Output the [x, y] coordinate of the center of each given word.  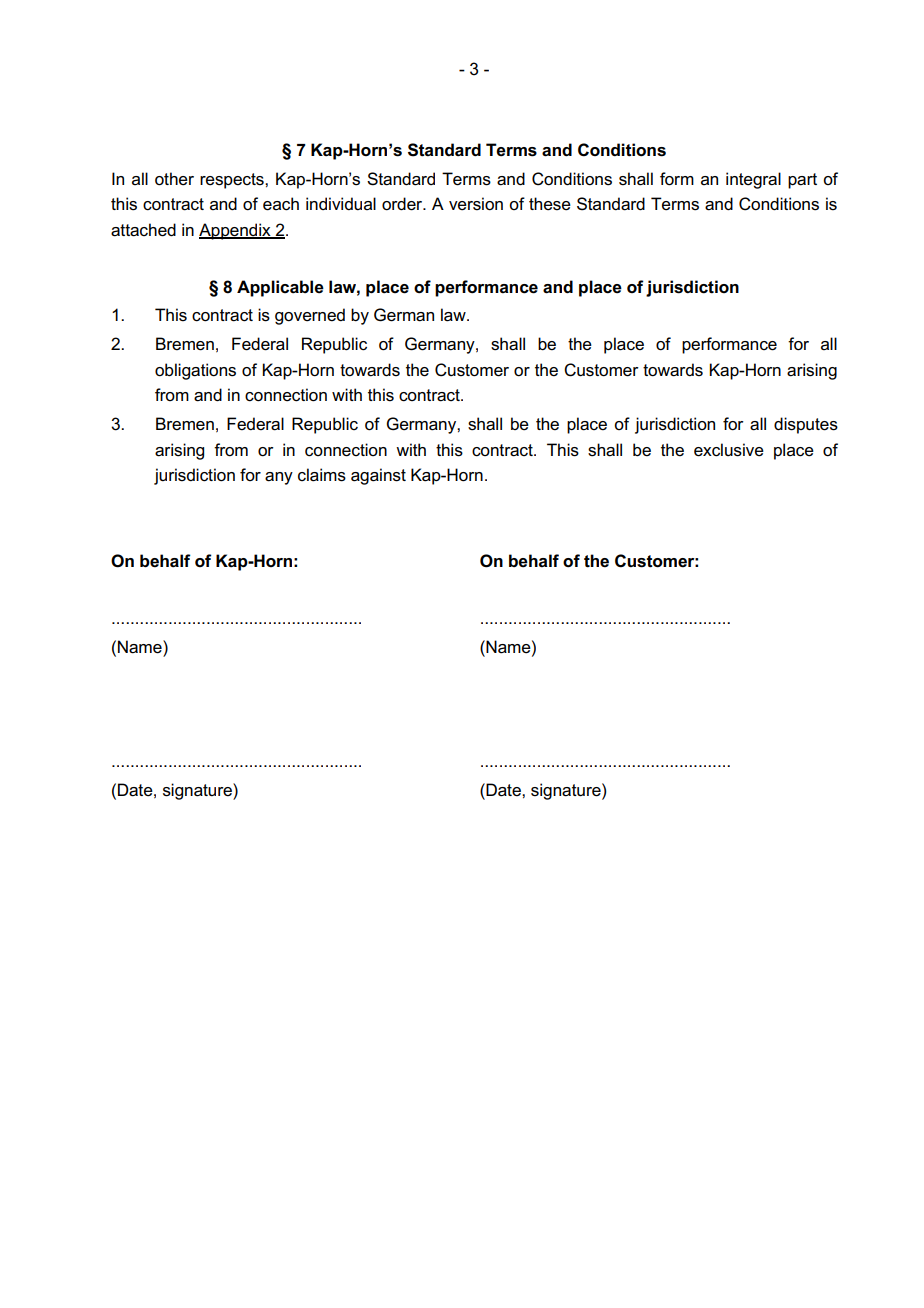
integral [753, 180]
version [476, 204]
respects [233, 181]
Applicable [280, 288]
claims [322, 475]
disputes [806, 425]
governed [310, 316]
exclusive [729, 450]
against [378, 476]
